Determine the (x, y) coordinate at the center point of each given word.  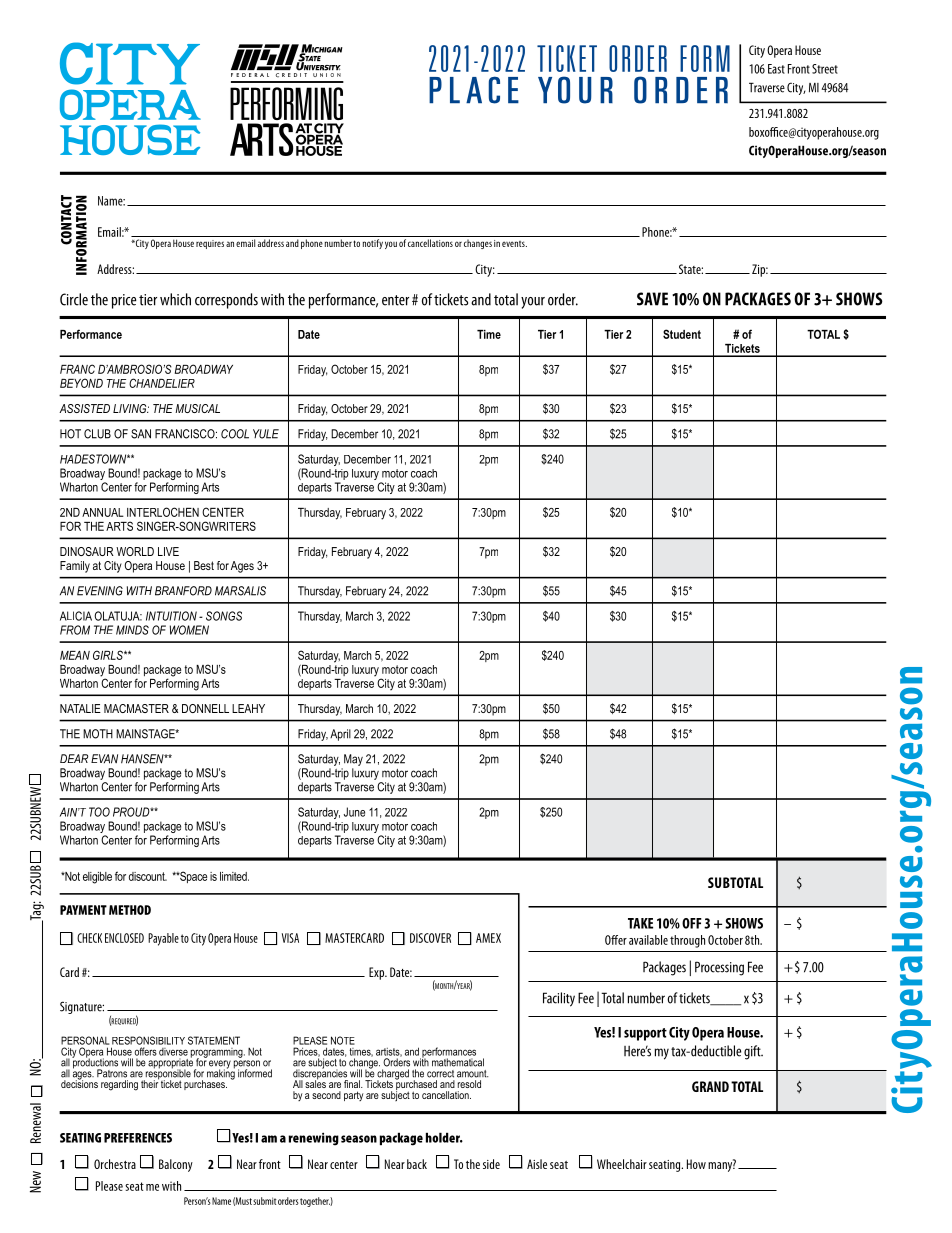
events (514, 244)
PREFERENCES (138, 1138)
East (776, 69)
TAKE (640, 923)
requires (210, 244)
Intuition (171, 616)
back (417, 1164)
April (340, 735)
